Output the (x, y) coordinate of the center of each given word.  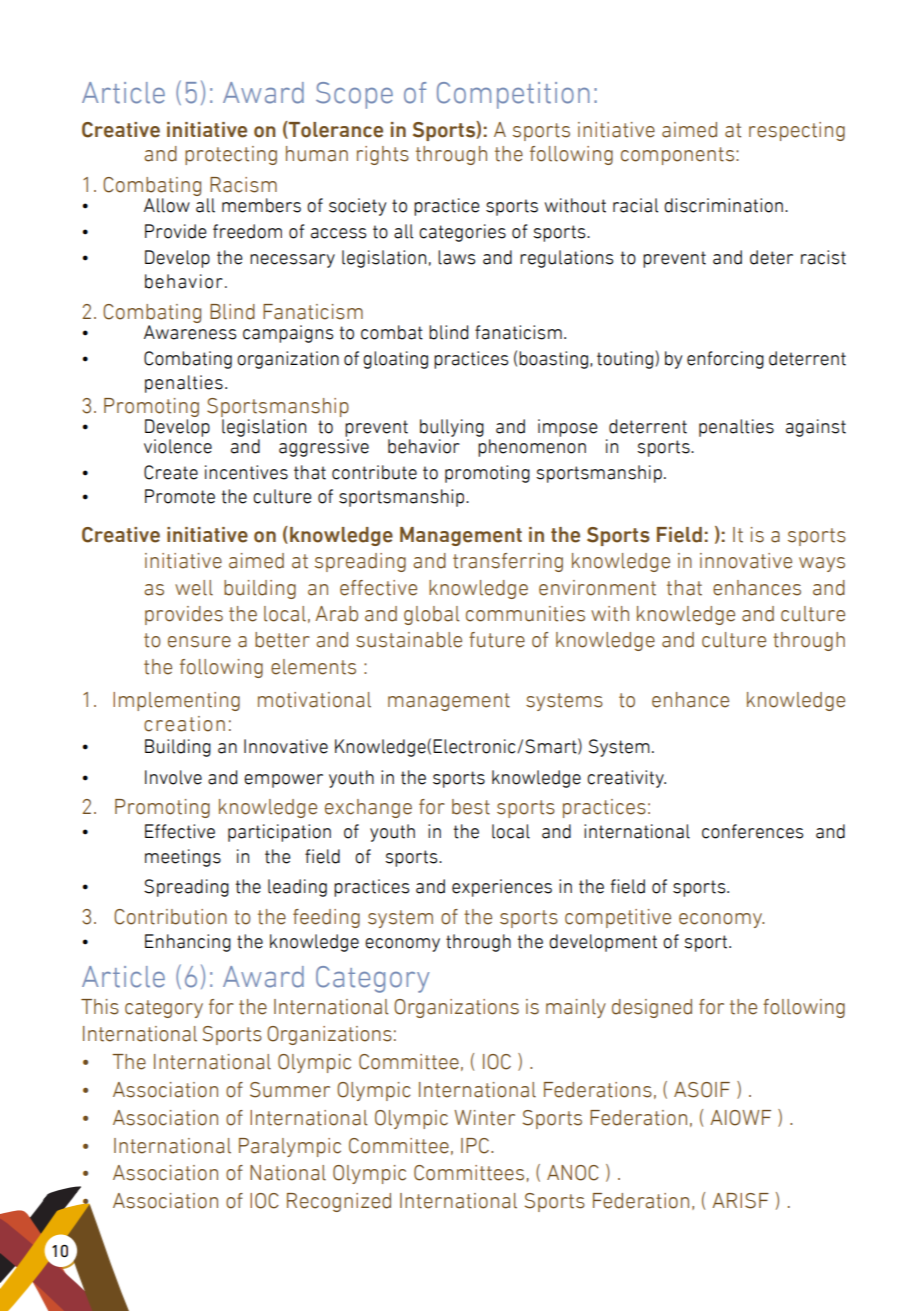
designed (652, 1008)
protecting (231, 155)
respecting (797, 131)
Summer (290, 1090)
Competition (513, 95)
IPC (475, 1146)
